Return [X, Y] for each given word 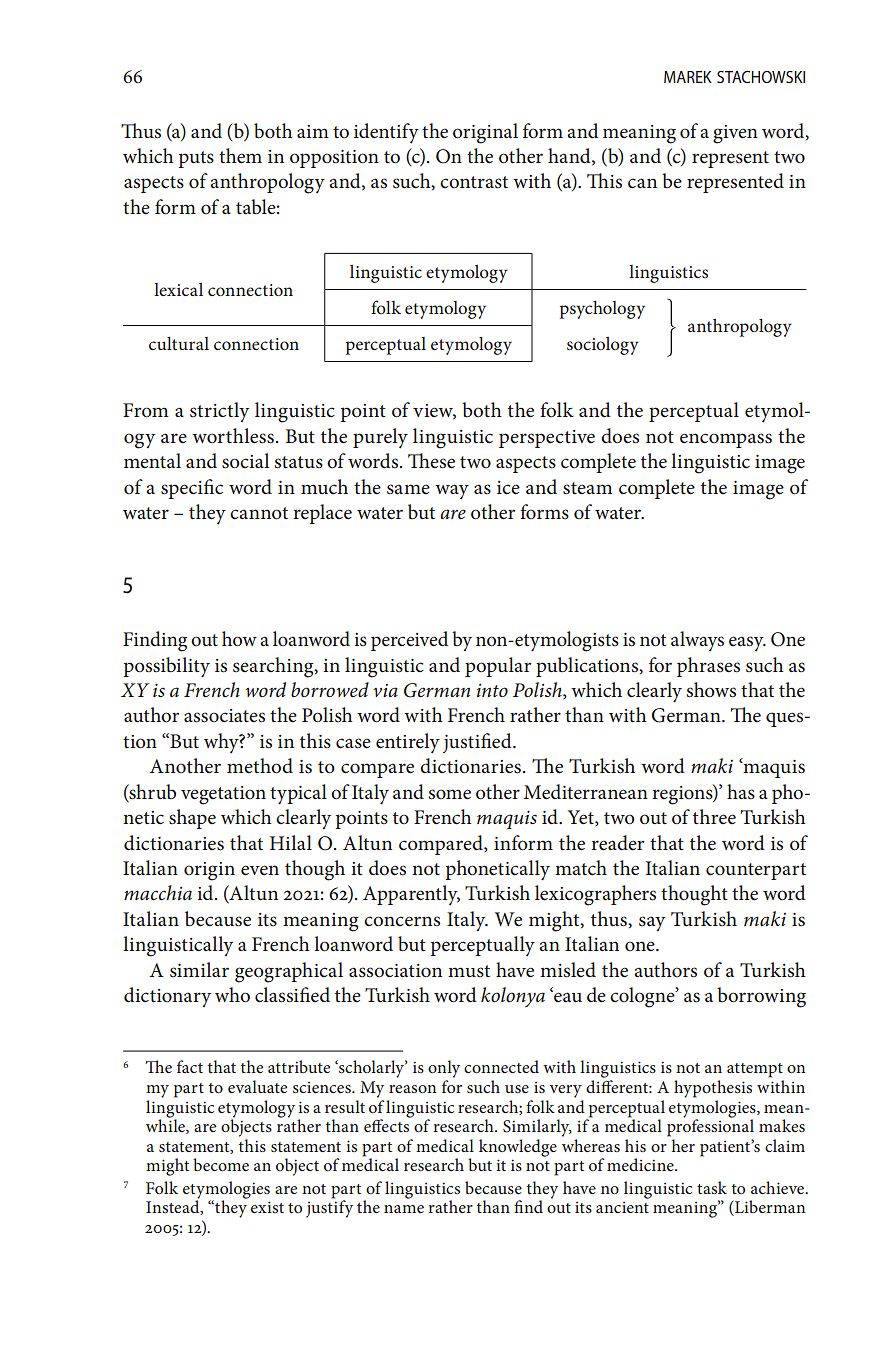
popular [498, 667]
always [697, 641]
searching [274, 667]
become [221, 1164]
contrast [474, 182]
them [240, 156]
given [735, 134]
